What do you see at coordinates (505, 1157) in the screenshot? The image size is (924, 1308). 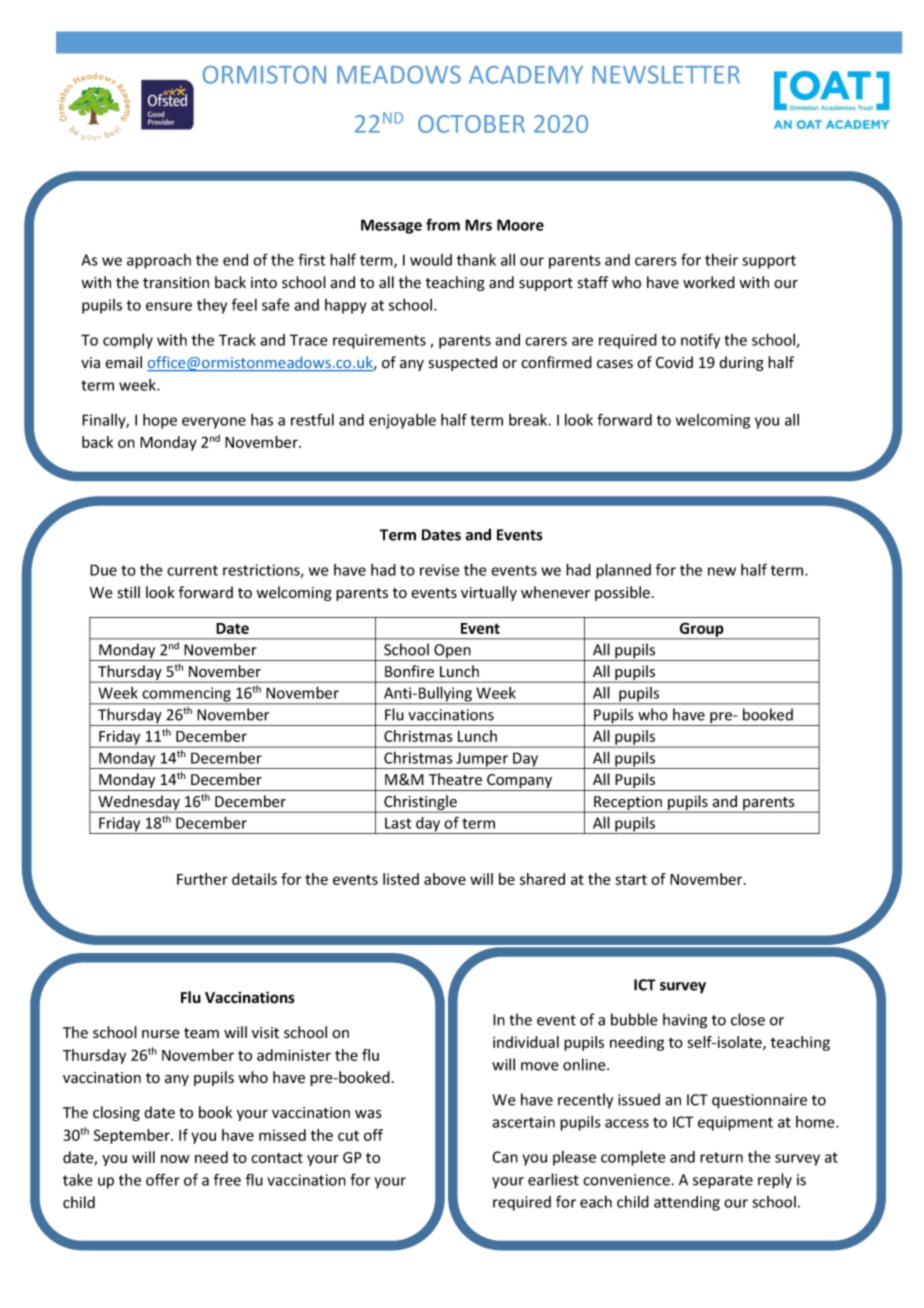 I see `Can` at bounding box center [505, 1157].
